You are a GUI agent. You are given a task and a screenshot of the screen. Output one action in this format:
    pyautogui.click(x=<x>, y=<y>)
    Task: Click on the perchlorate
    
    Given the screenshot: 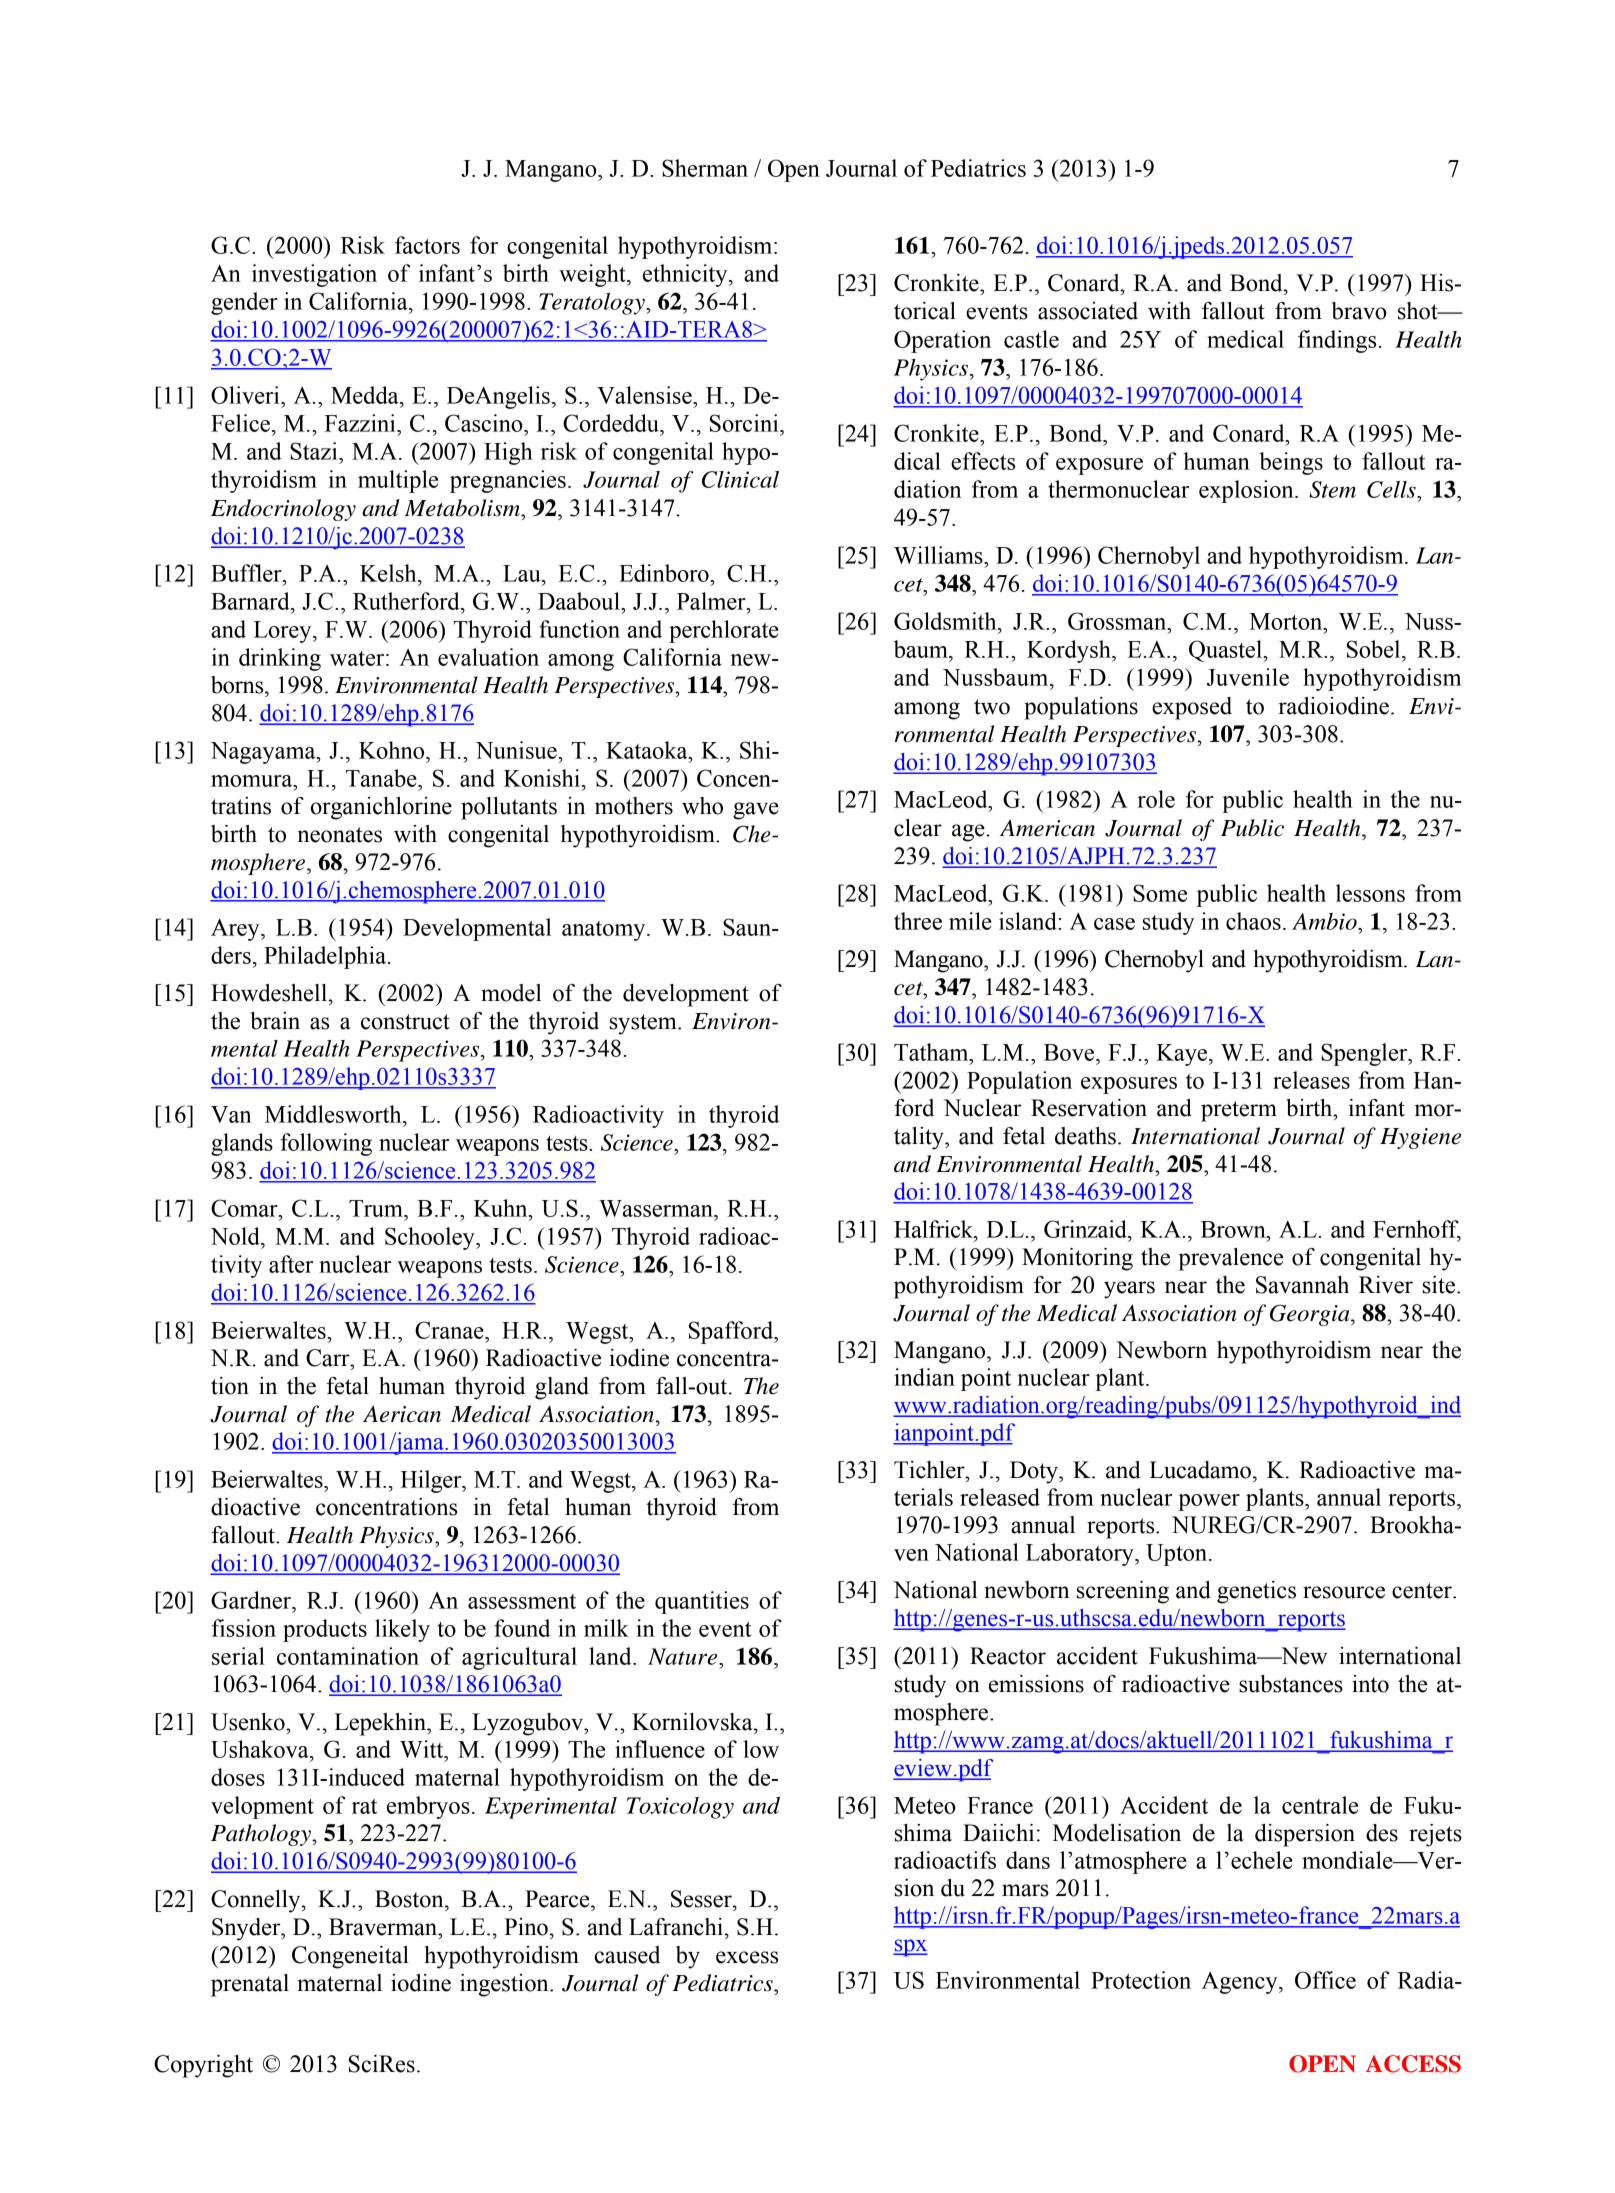 What is the action you would take?
    pyautogui.click(x=724, y=631)
